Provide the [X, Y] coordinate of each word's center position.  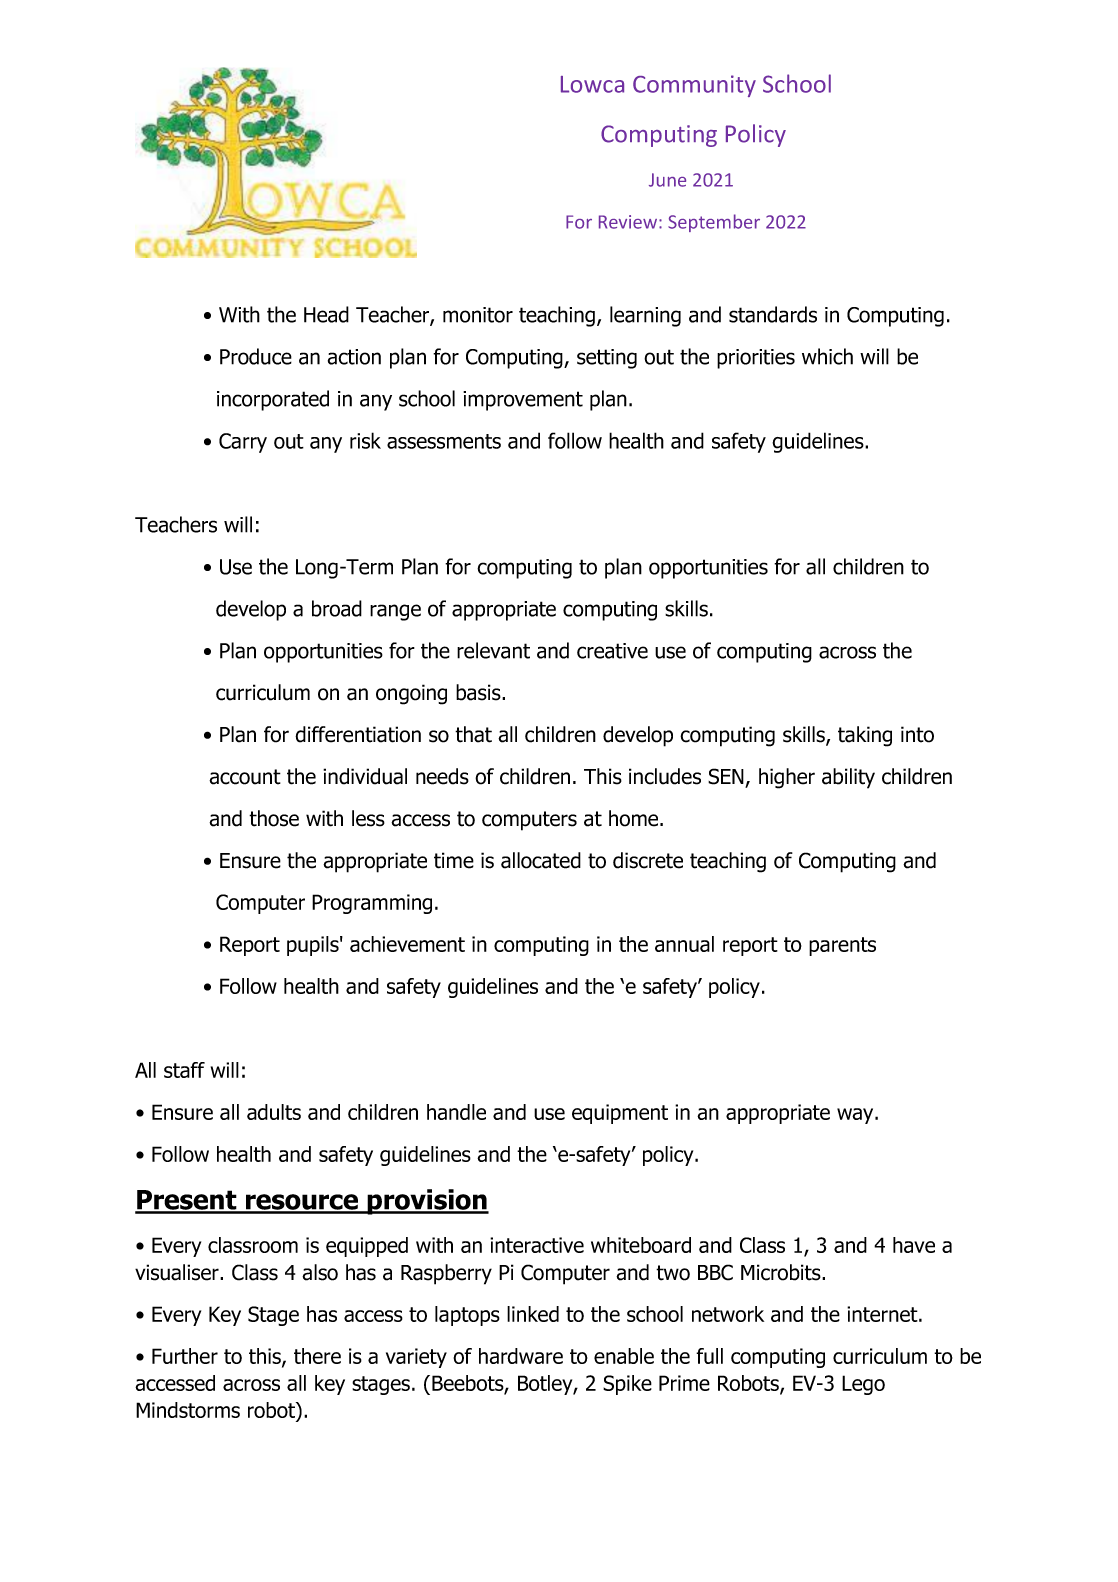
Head [326, 314]
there [317, 1356]
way [856, 1116]
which [827, 356]
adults [274, 1112]
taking [865, 736]
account [245, 777]
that [473, 734]
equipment [620, 1114]
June [667, 180]
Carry [243, 443]
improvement [523, 401]
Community [694, 86]
